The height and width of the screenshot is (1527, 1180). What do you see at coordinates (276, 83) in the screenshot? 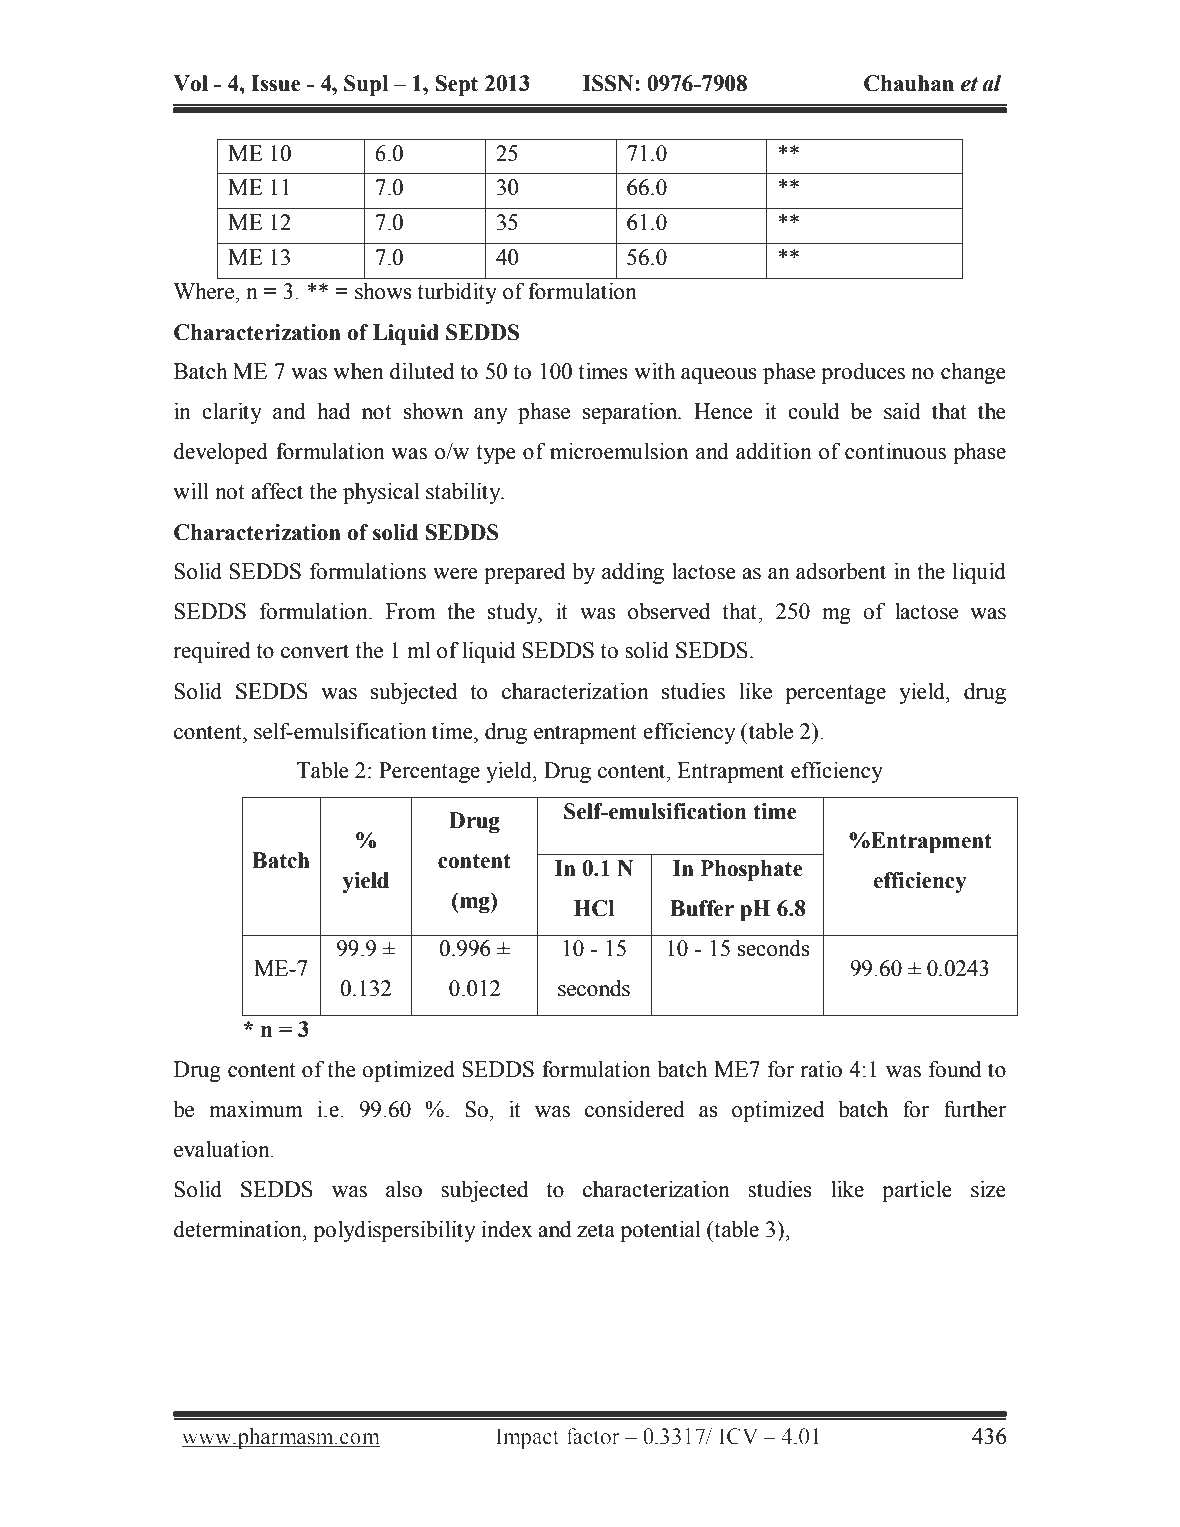
I see `Issue` at bounding box center [276, 83].
